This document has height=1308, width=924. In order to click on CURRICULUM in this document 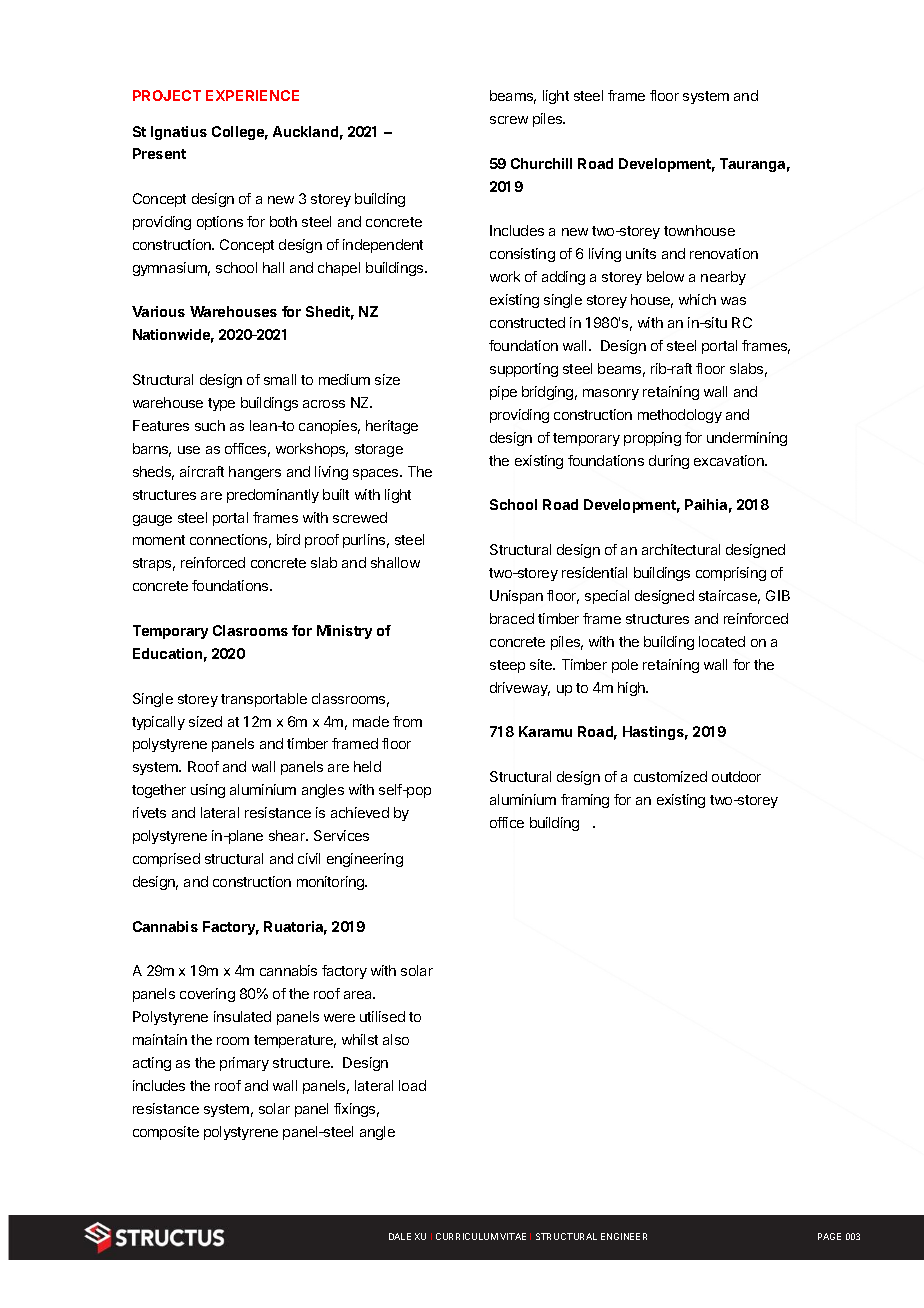, I will do `click(467, 1236)`.
